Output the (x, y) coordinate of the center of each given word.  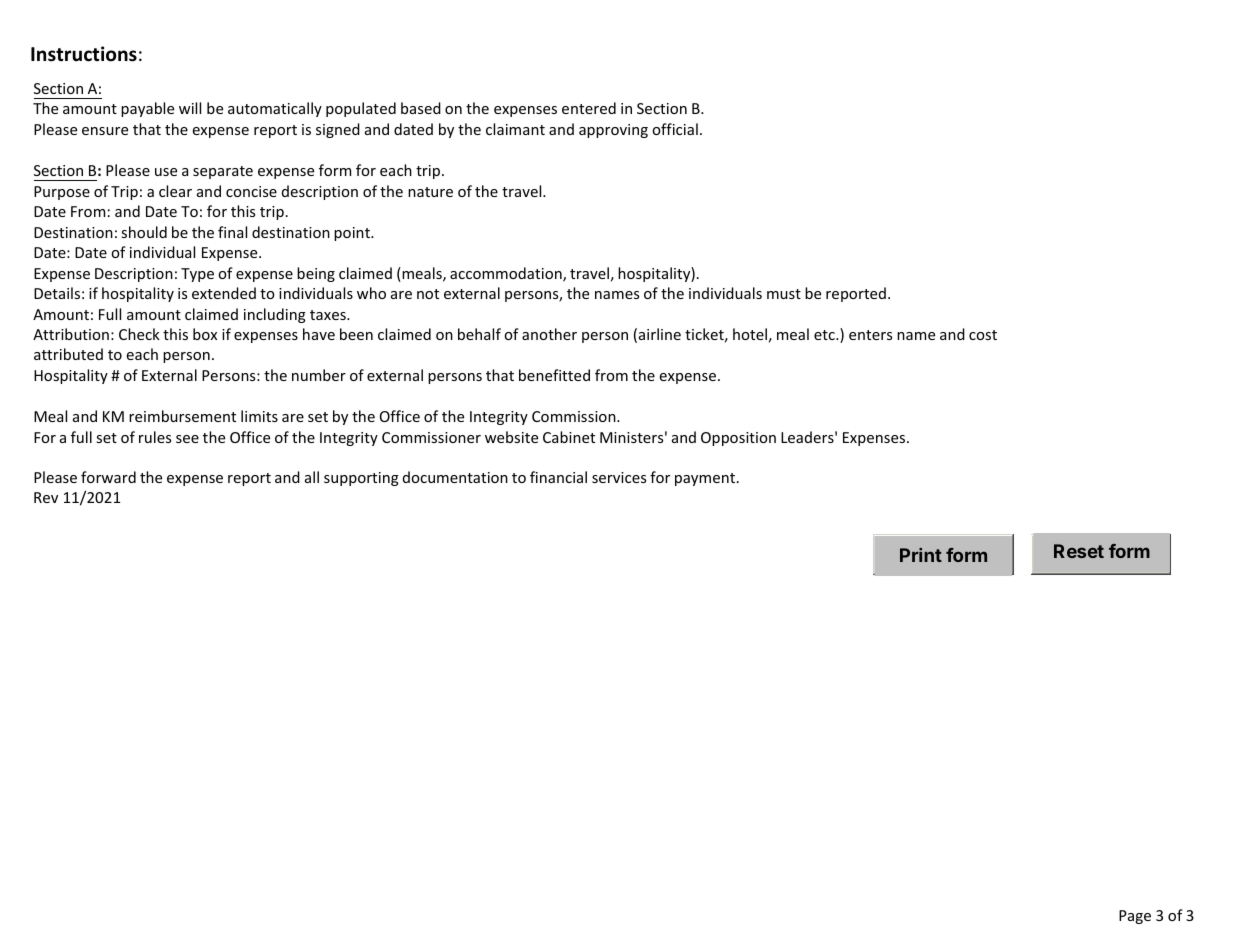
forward (108, 477)
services (619, 477)
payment (705, 479)
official (675, 129)
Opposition (738, 439)
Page (1135, 917)
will (190, 108)
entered (589, 108)
